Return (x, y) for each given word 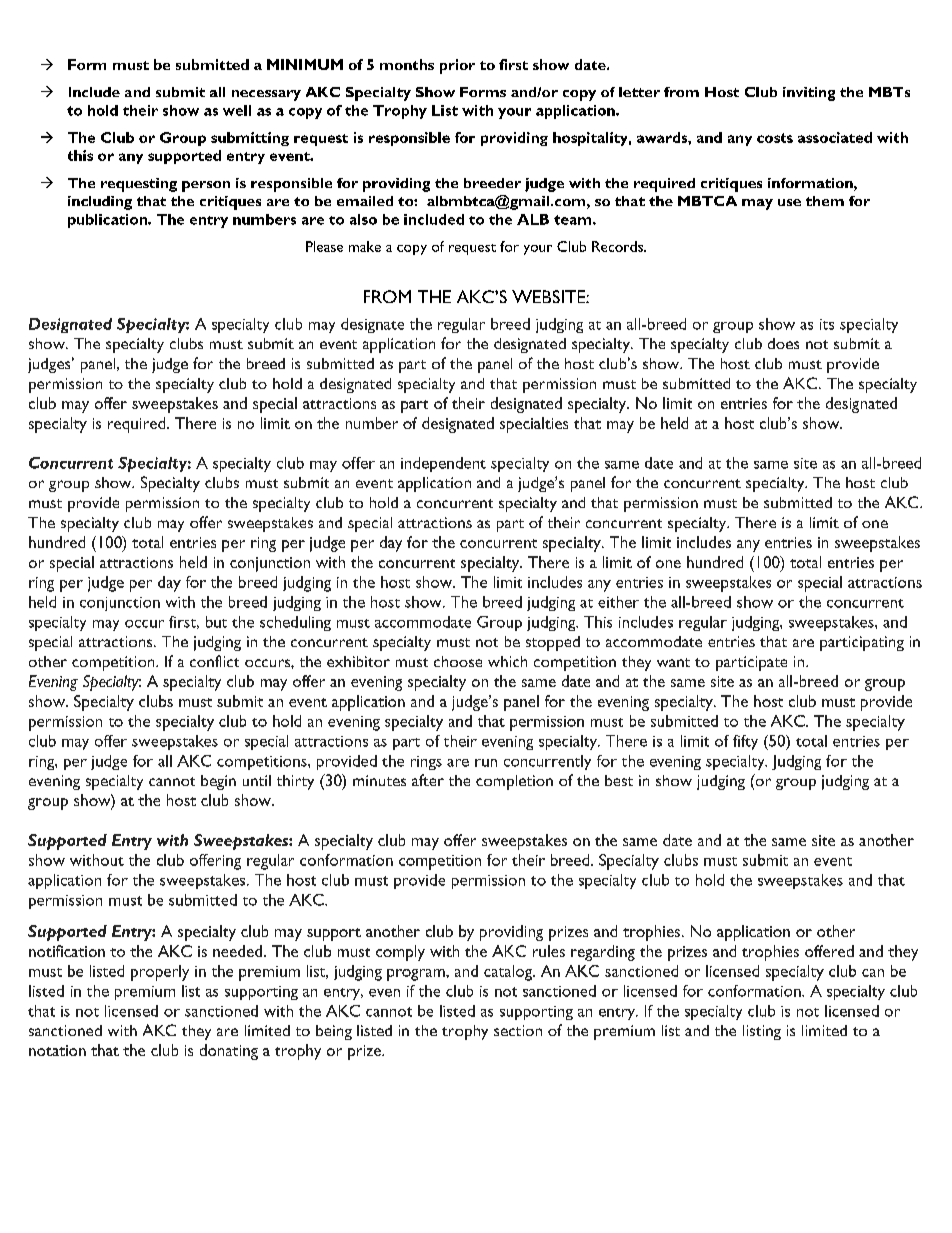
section (518, 1030)
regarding (603, 953)
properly (160, 973)
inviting (809, 94)
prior (457, 66)
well (237, 110)
